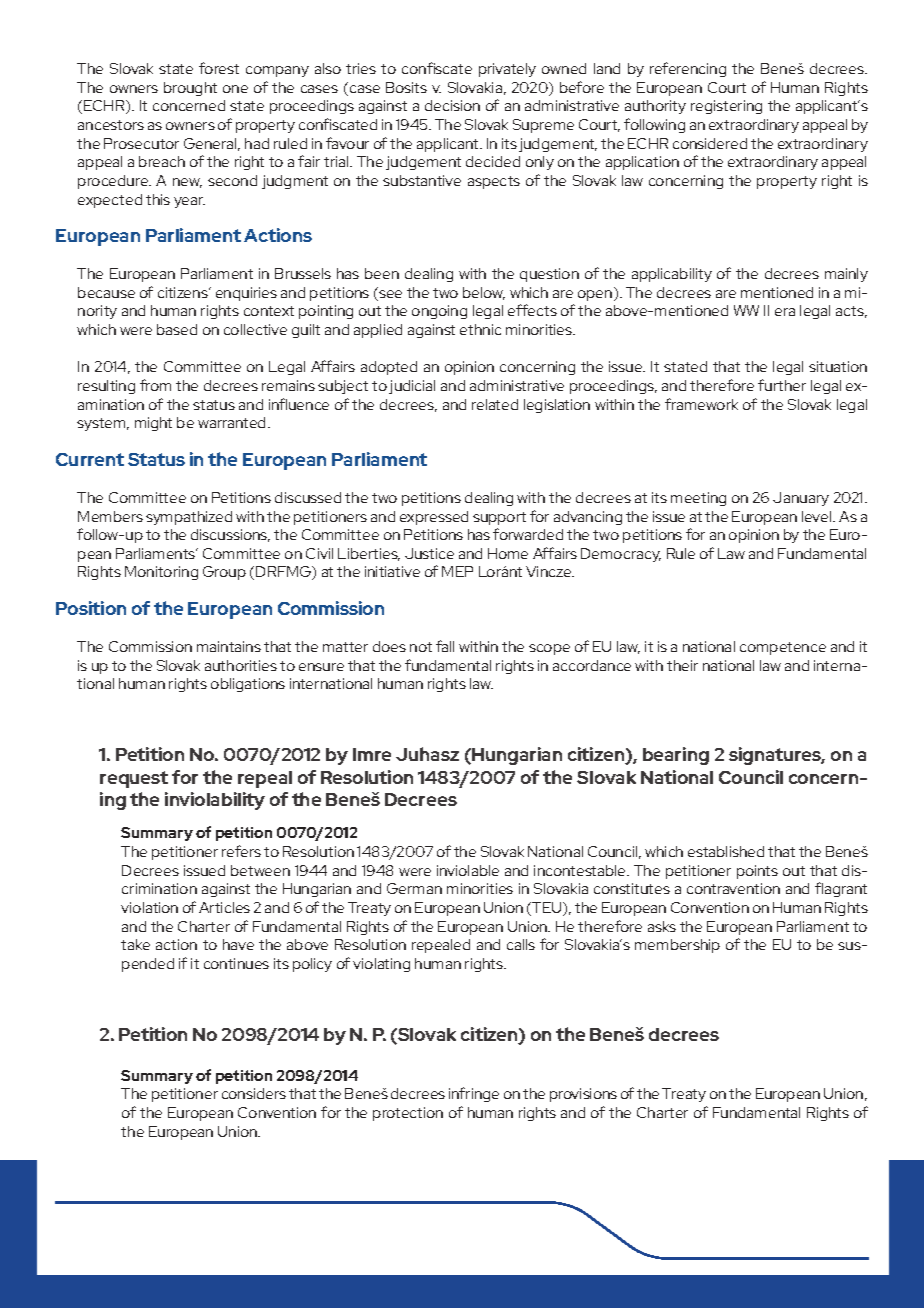 This page has width=924, height=1308. What do you see at coordinates (254, 1093) in the page?
I see `considers` at bounding box center [254, 1093].
